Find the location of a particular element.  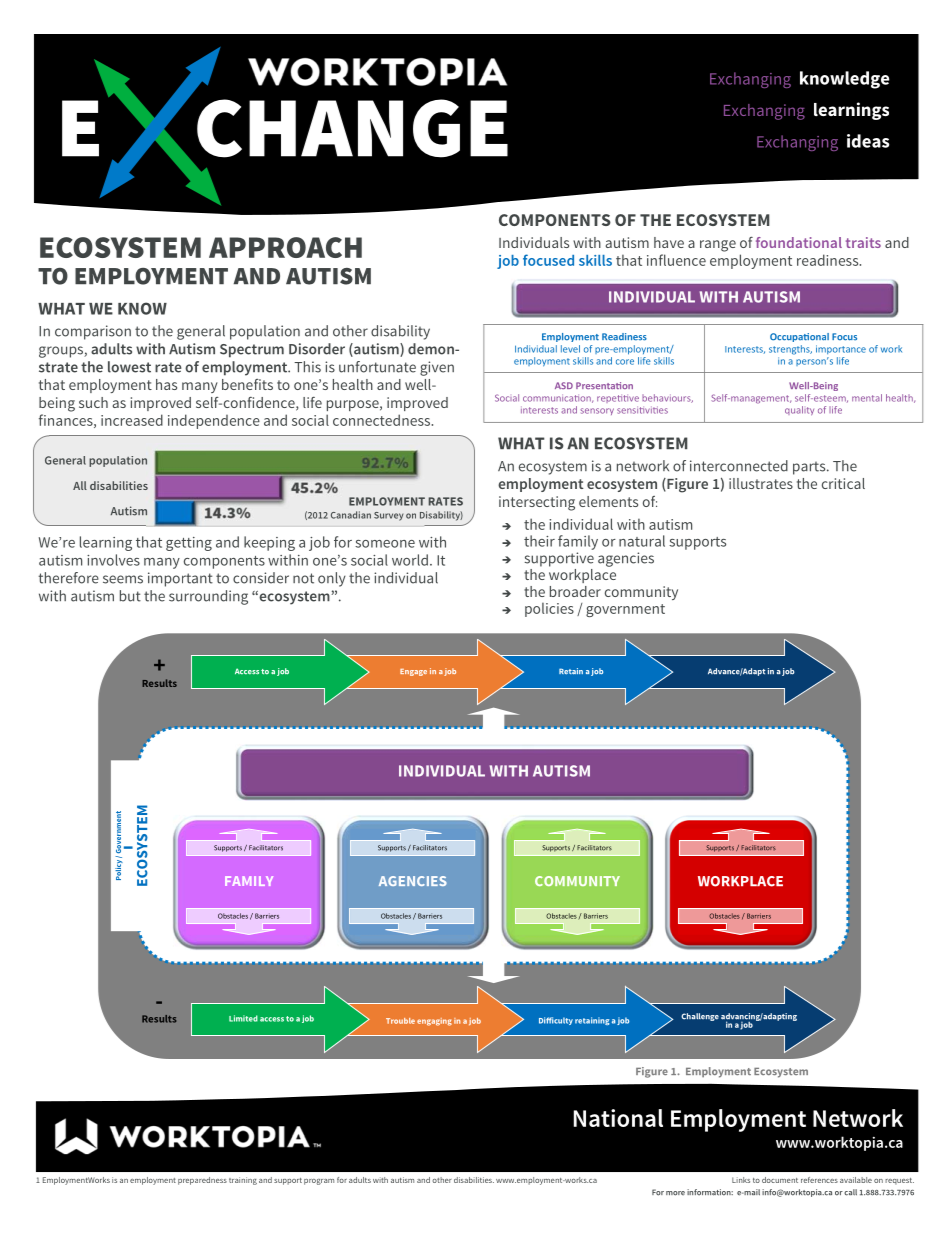

program is located at coordinates (319, 1182).
